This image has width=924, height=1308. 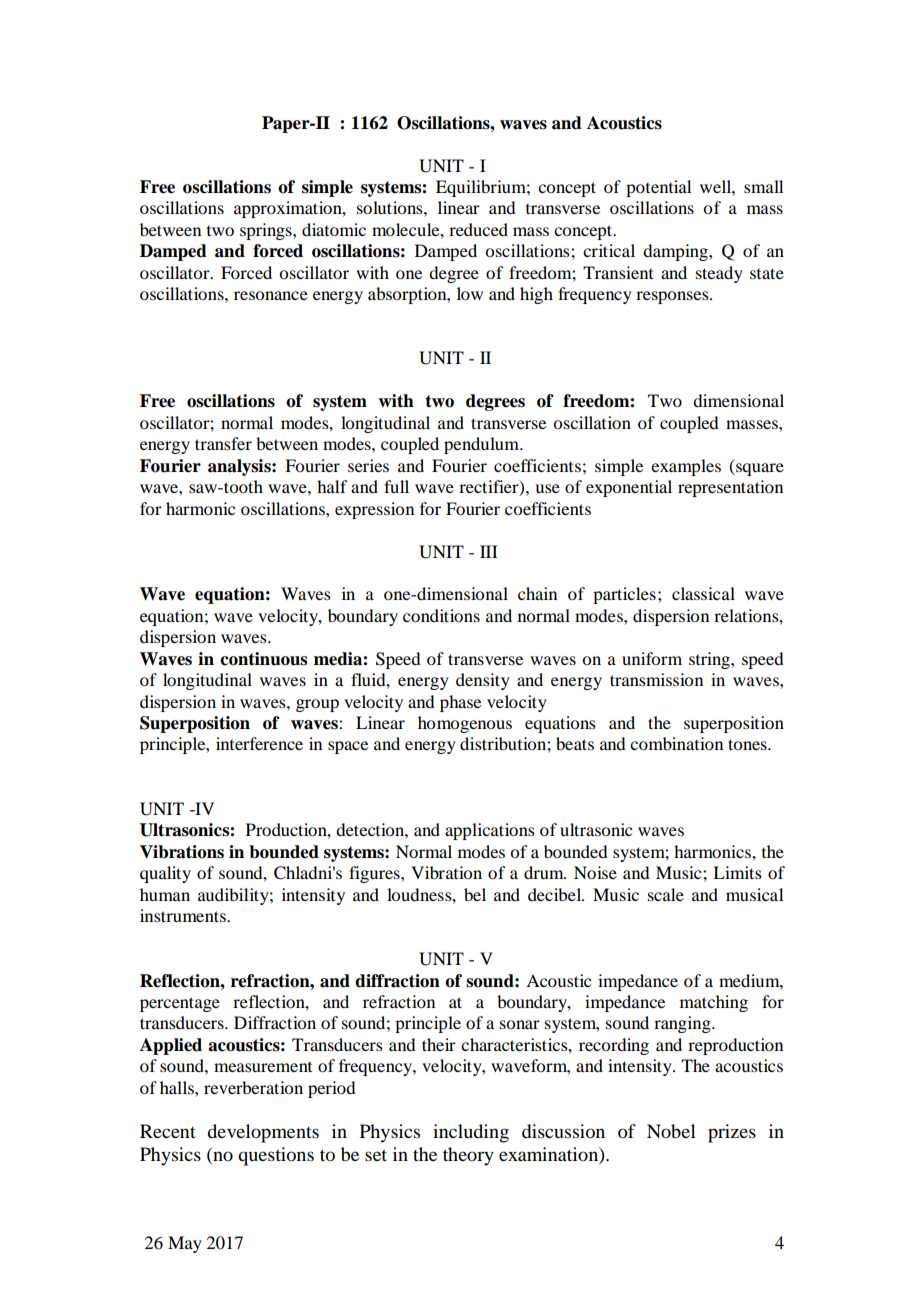 What do you see at coordinates (185, 1244) in the image?
I see `May` at bounding box center [185, 1244].
